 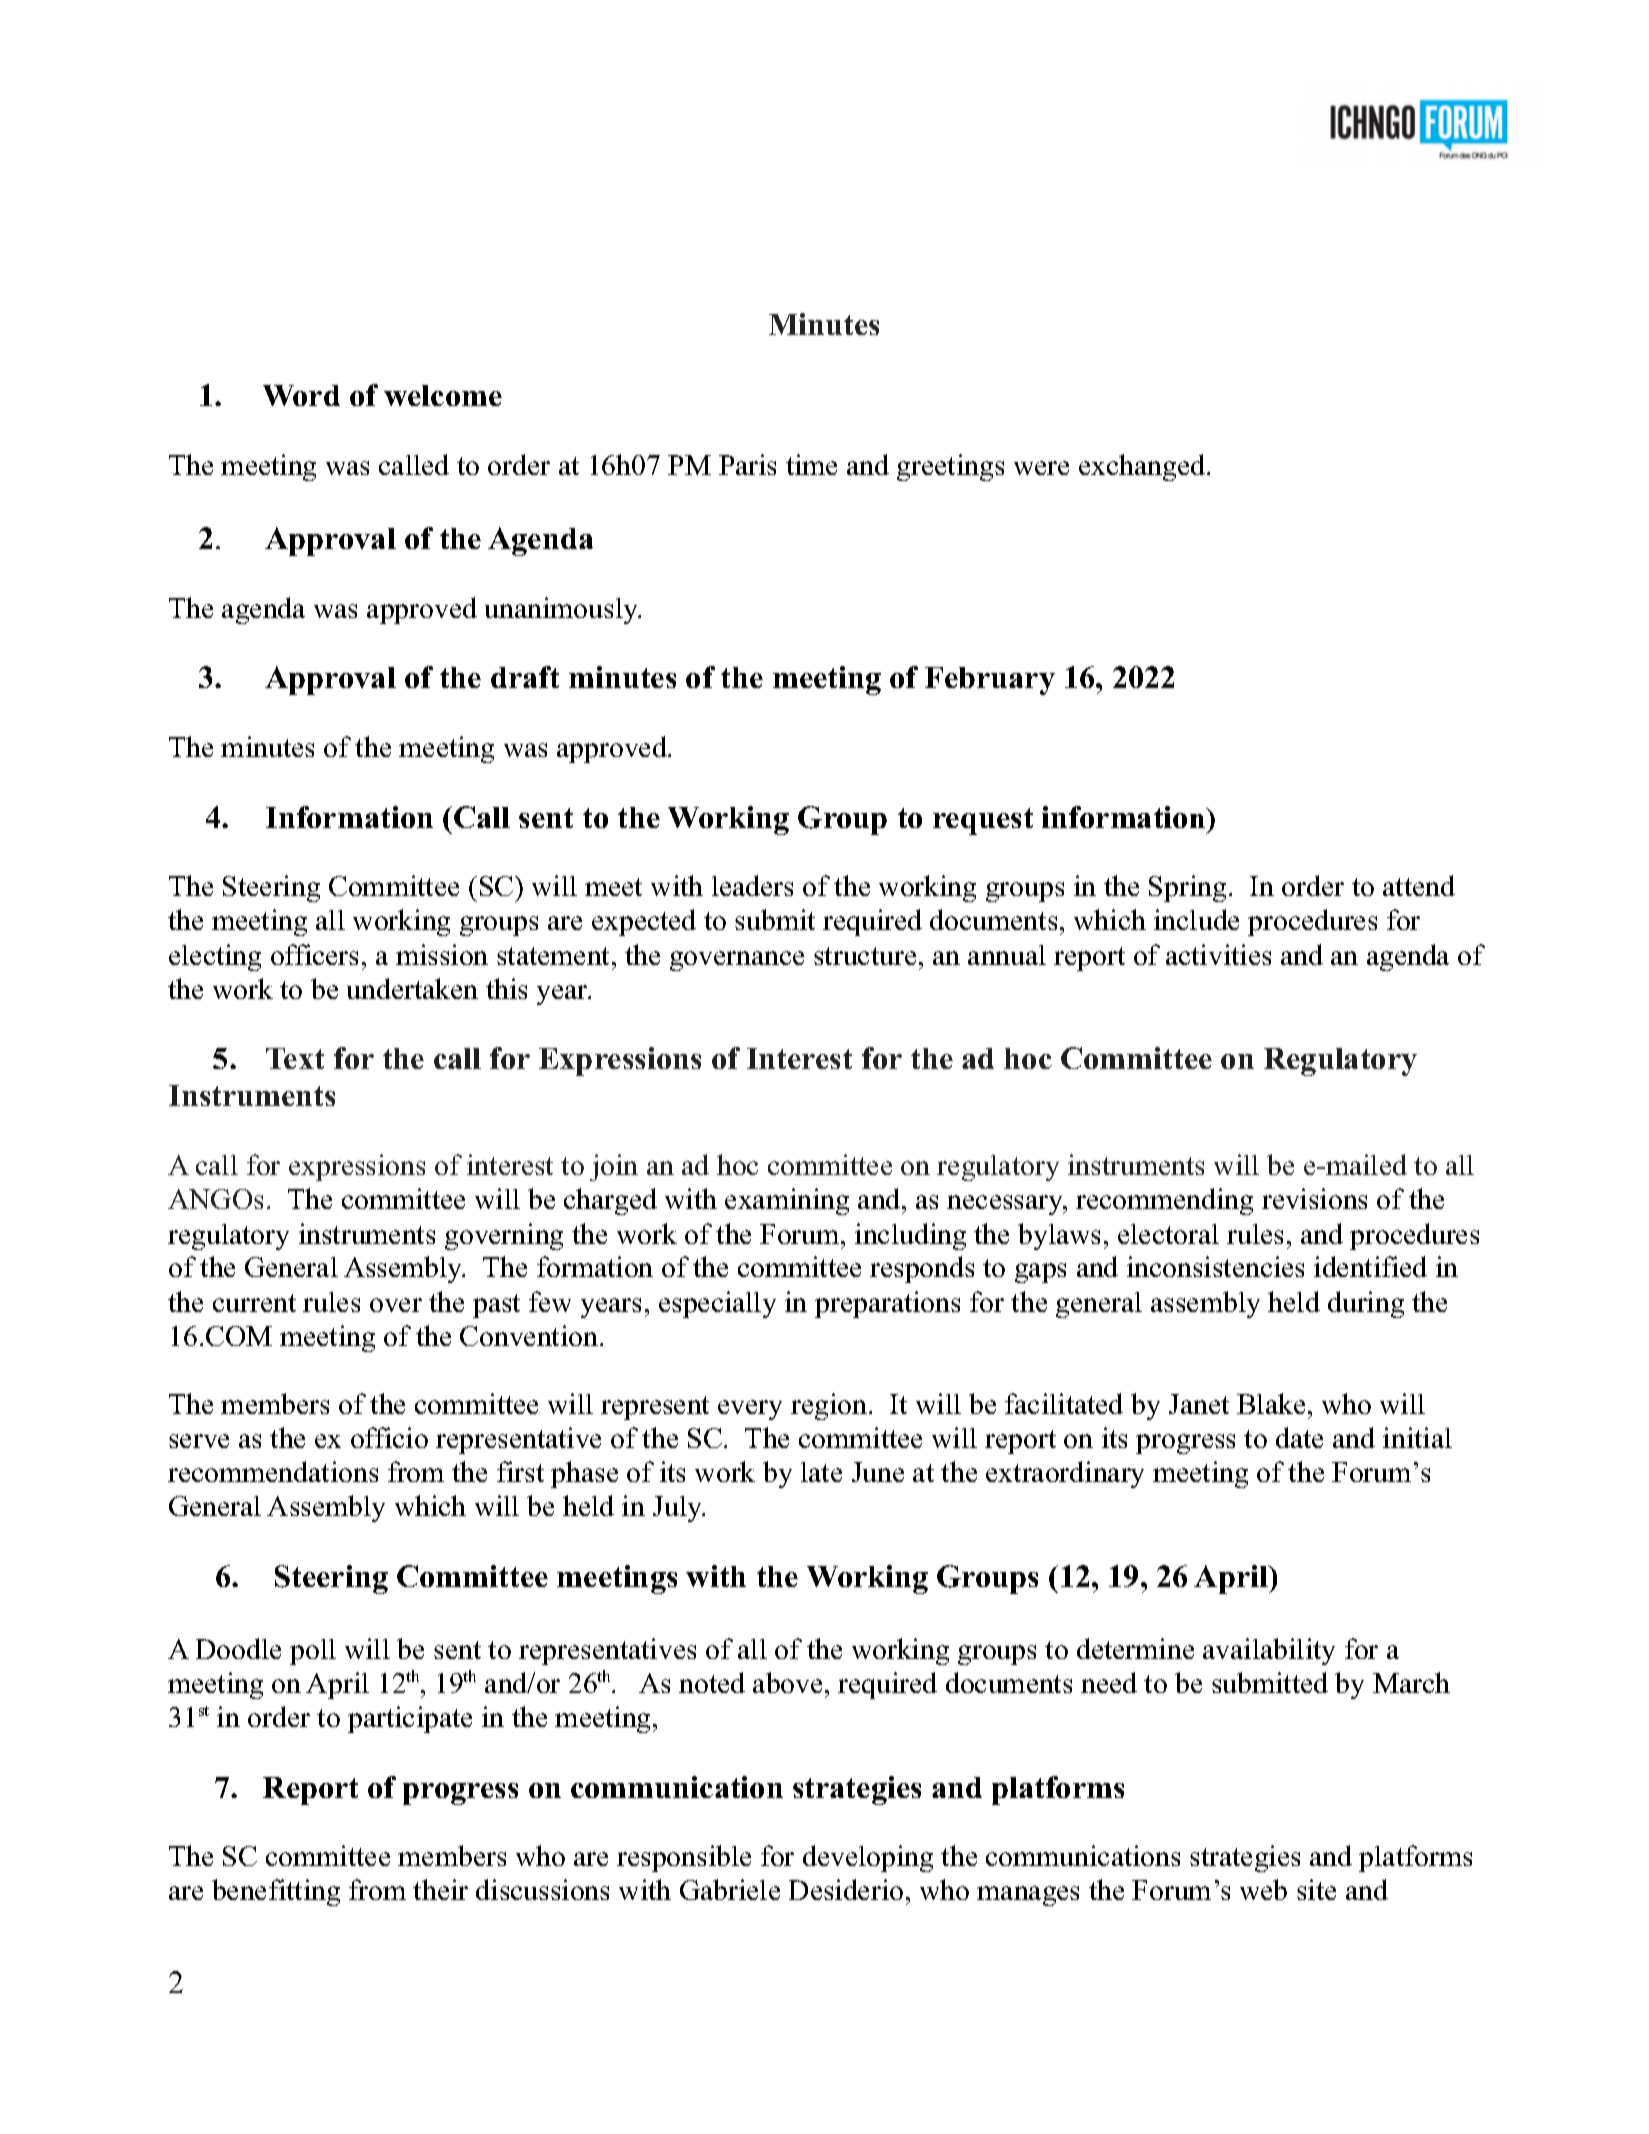 I want to click on officers, so click(x=314, y=954).
